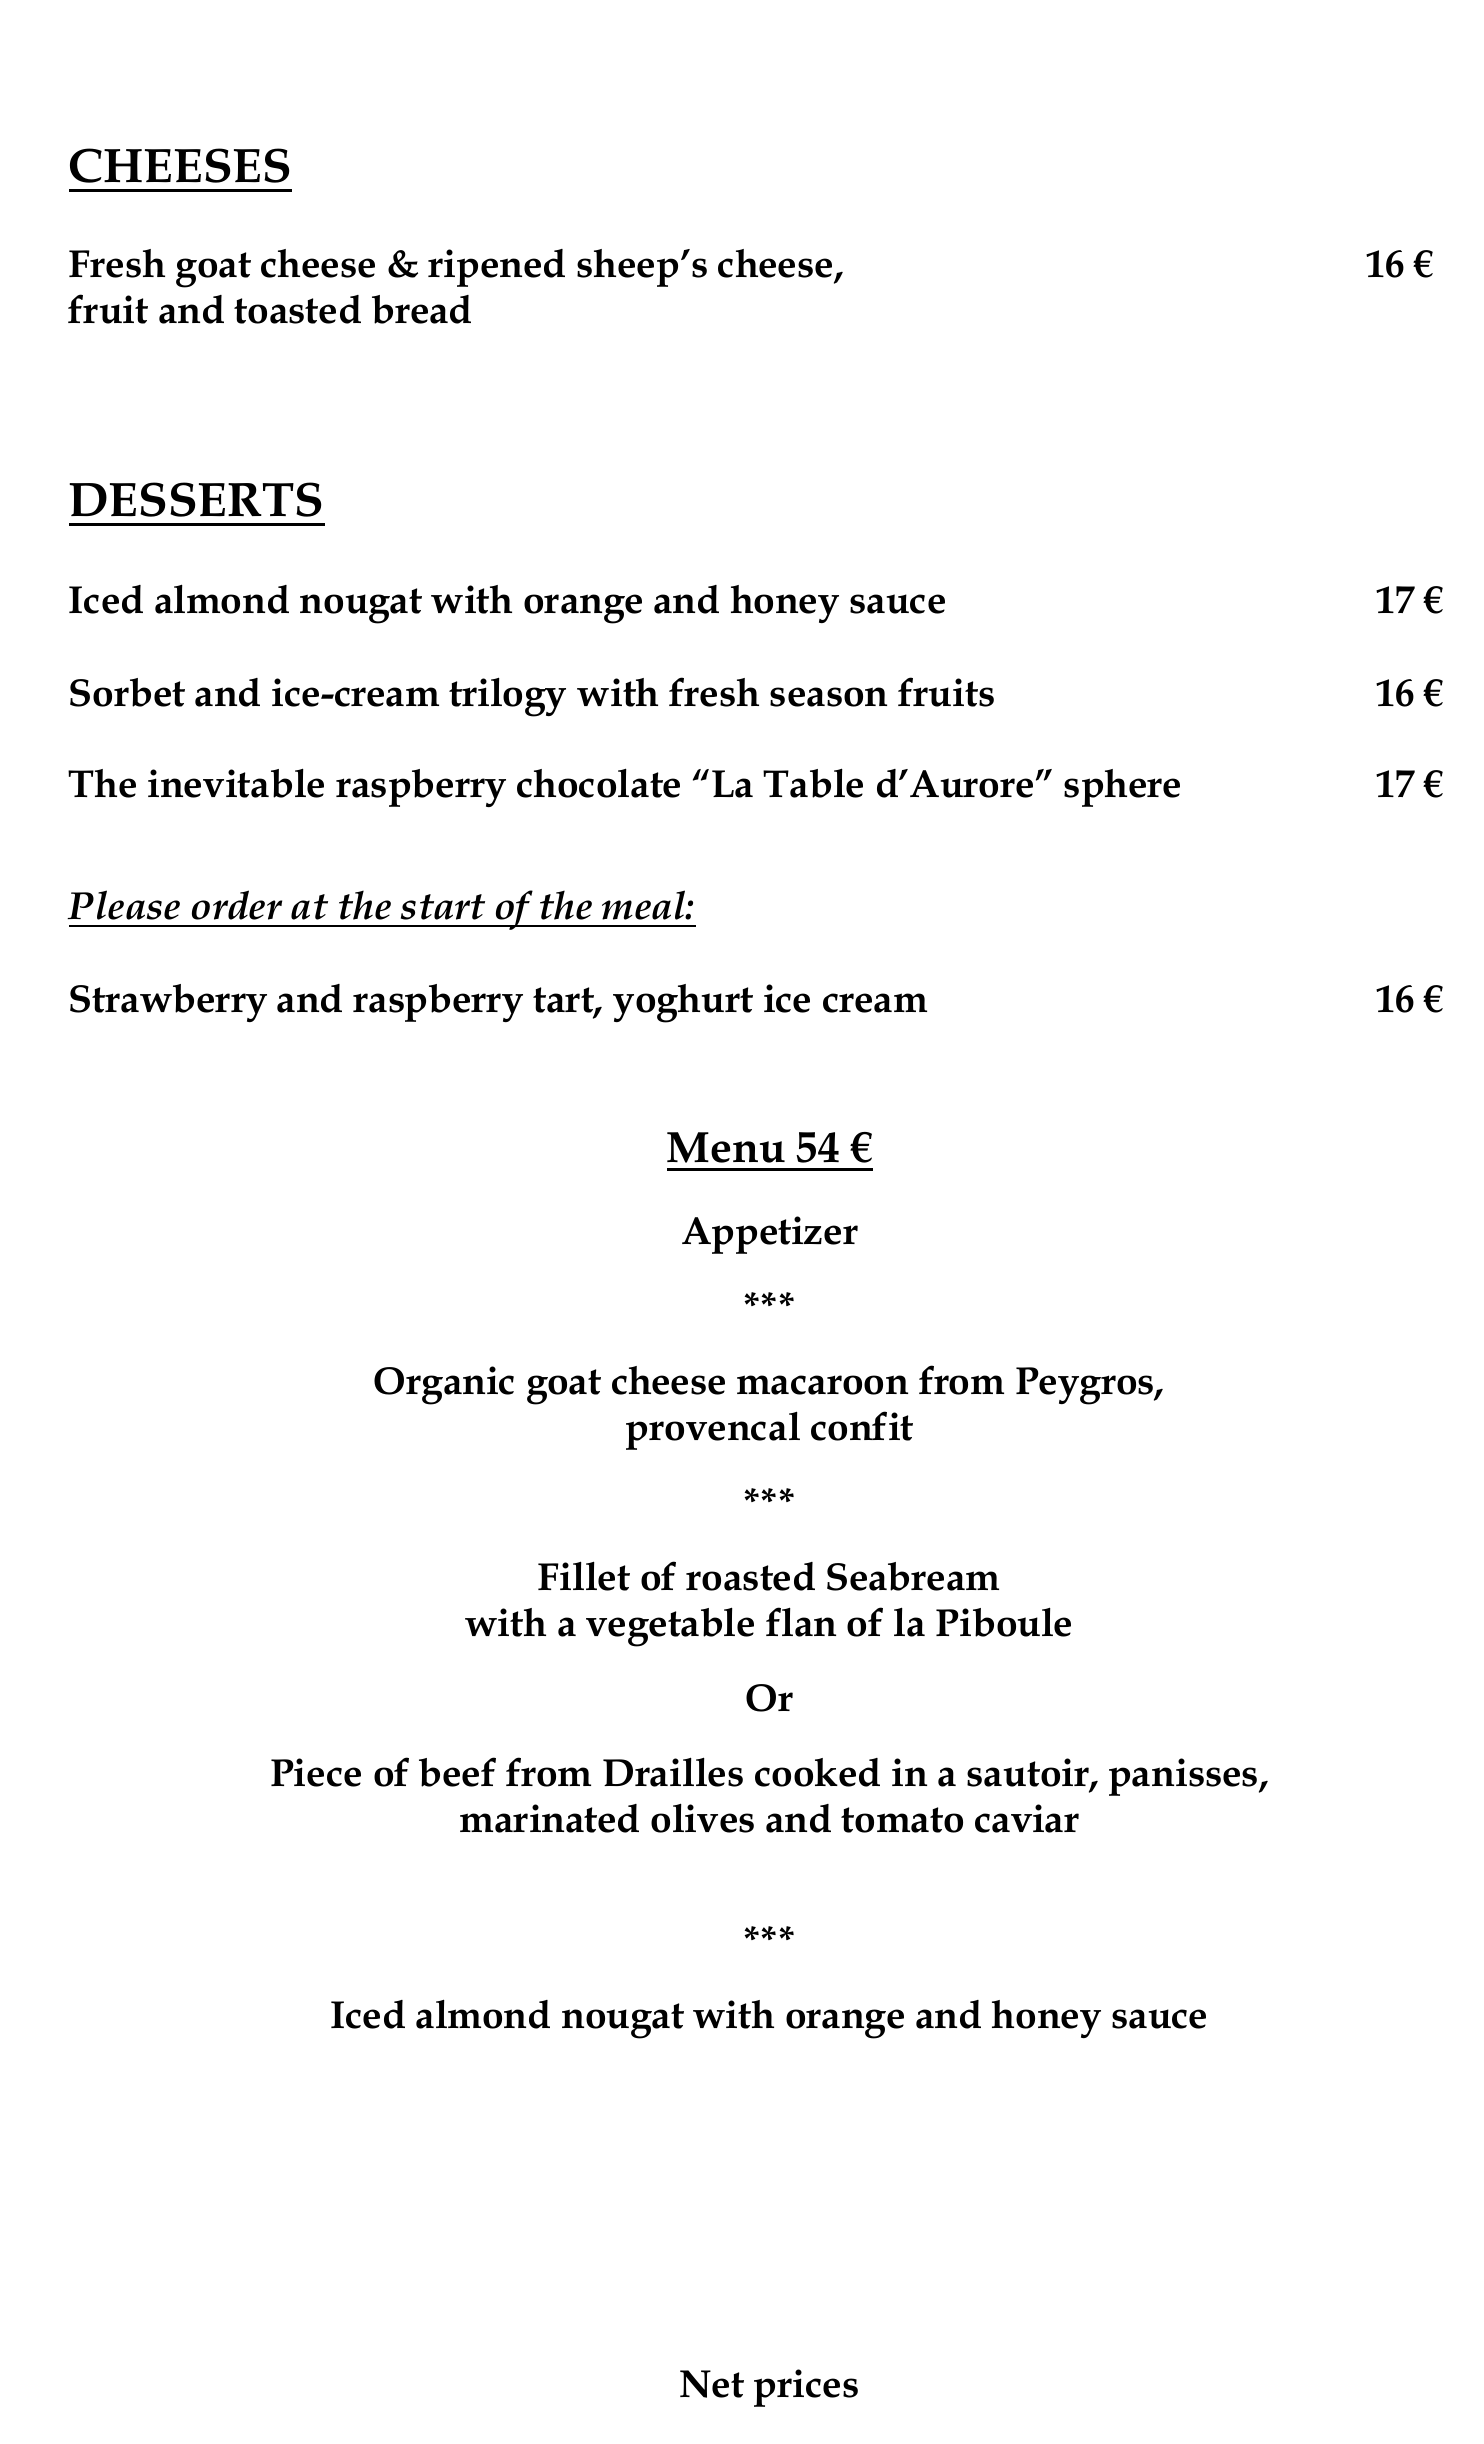 The image size is (1484, 2444). What do you see at coordinates (496, 268) in the screenshot?
I see `ripened` at bounding box center [496, 268].
